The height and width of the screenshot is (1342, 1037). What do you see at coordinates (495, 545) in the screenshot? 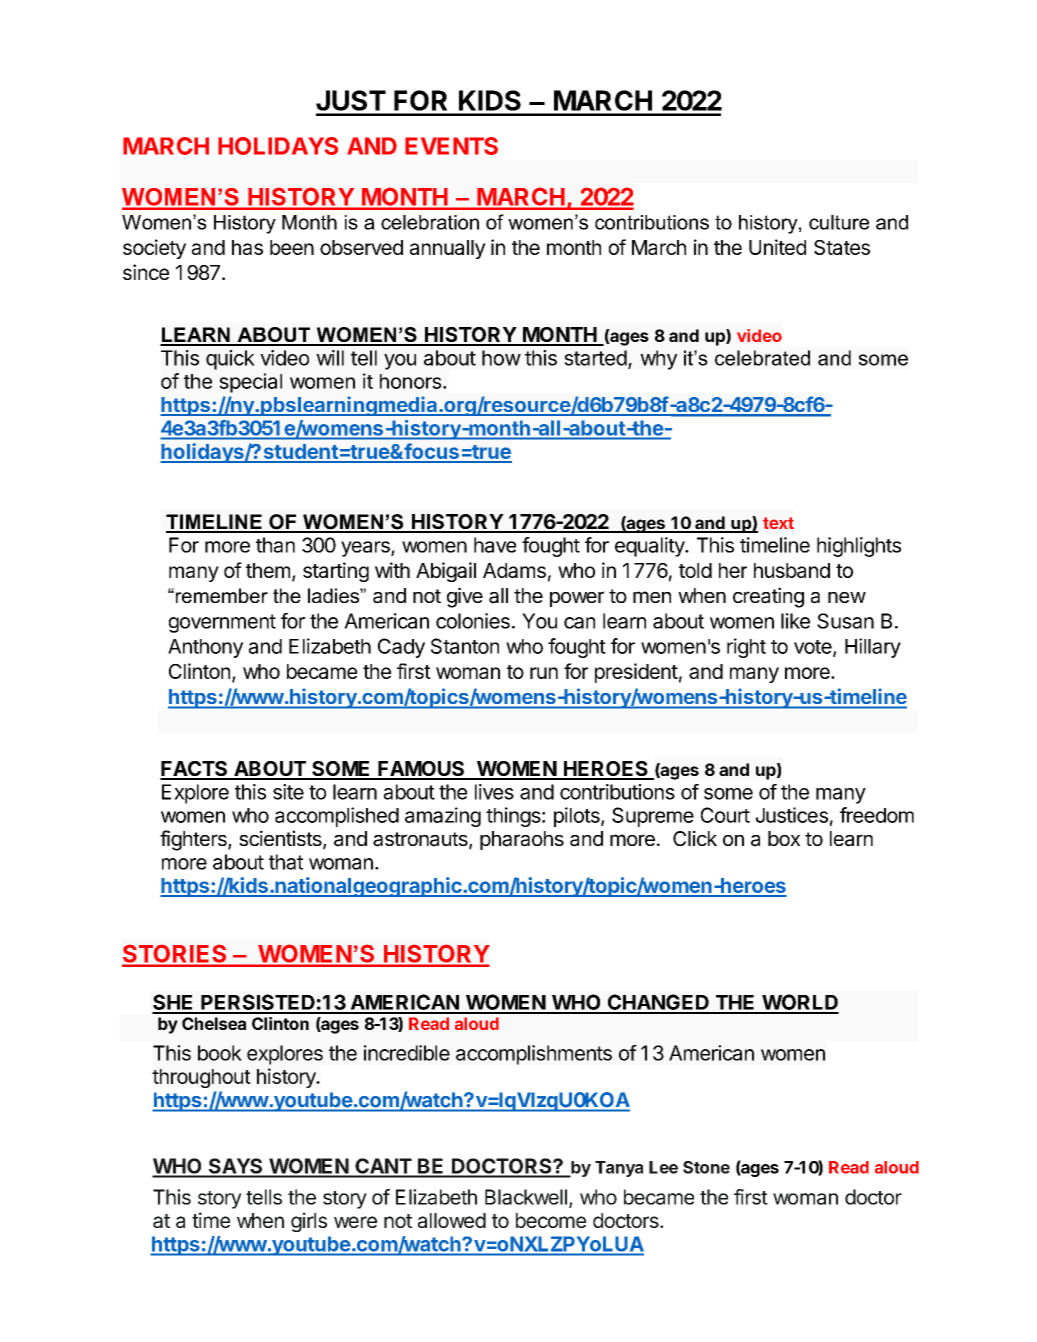
I see `have` at bounding box center [495, 545].
